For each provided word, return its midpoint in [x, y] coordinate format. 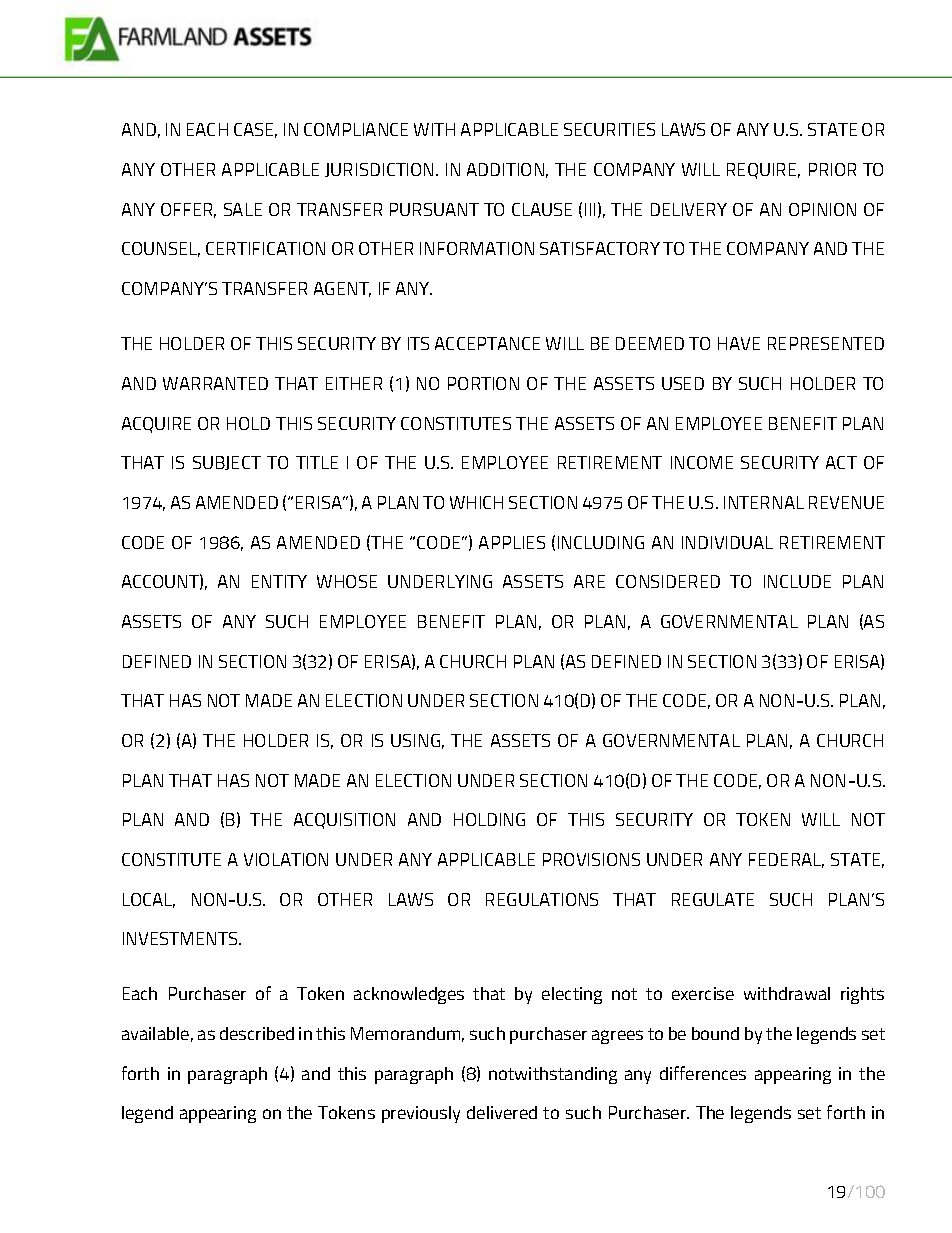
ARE [589, 581]
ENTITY [279, 581]
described [257, 1033]
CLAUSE [542, 209]
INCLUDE [797, 581]
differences [703, 1073]
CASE [255, 130]
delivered [502, 1112]
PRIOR [832, 169]
